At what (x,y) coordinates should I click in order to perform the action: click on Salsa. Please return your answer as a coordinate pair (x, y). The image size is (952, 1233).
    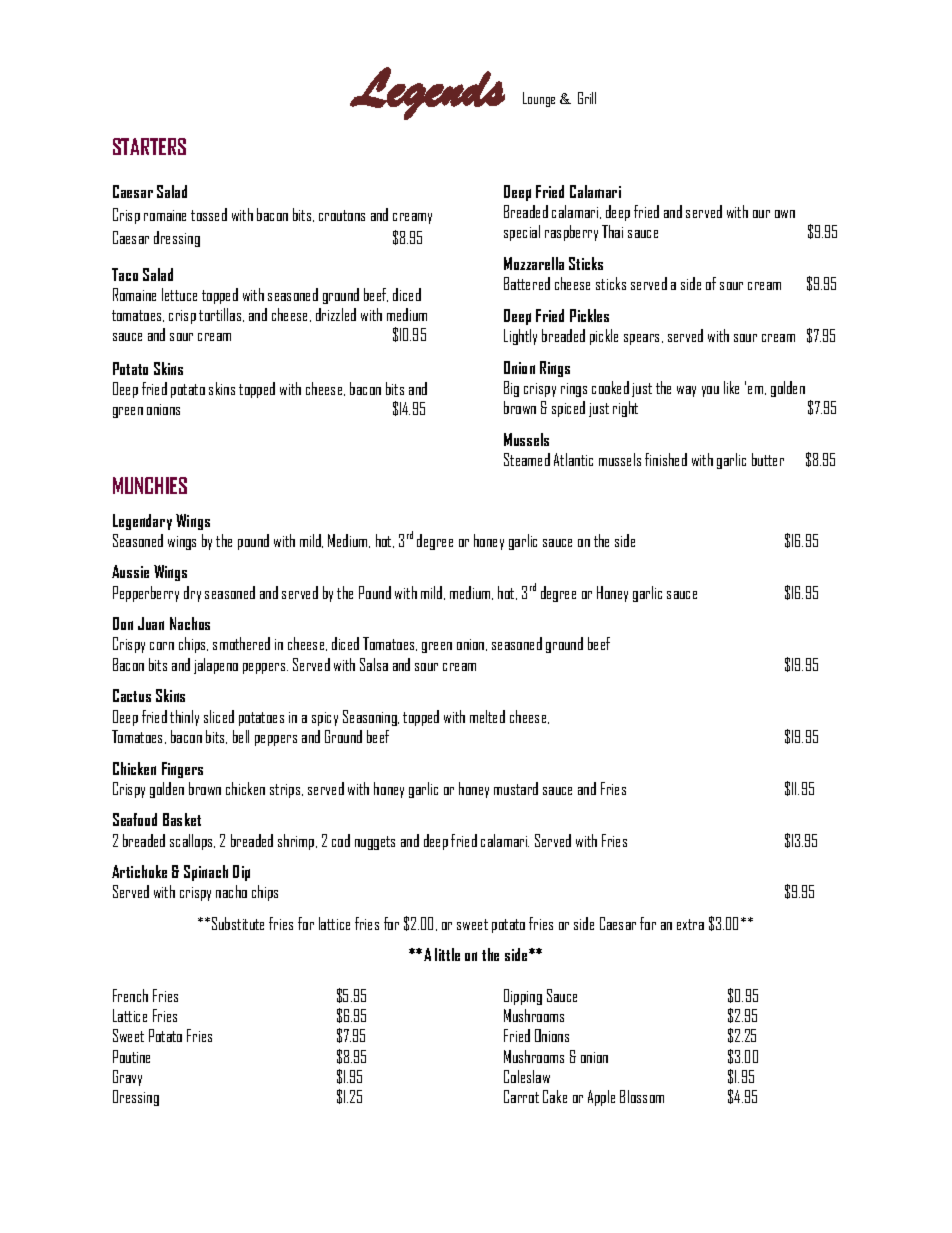
    Looking at the image, I should click on (374, 664).
